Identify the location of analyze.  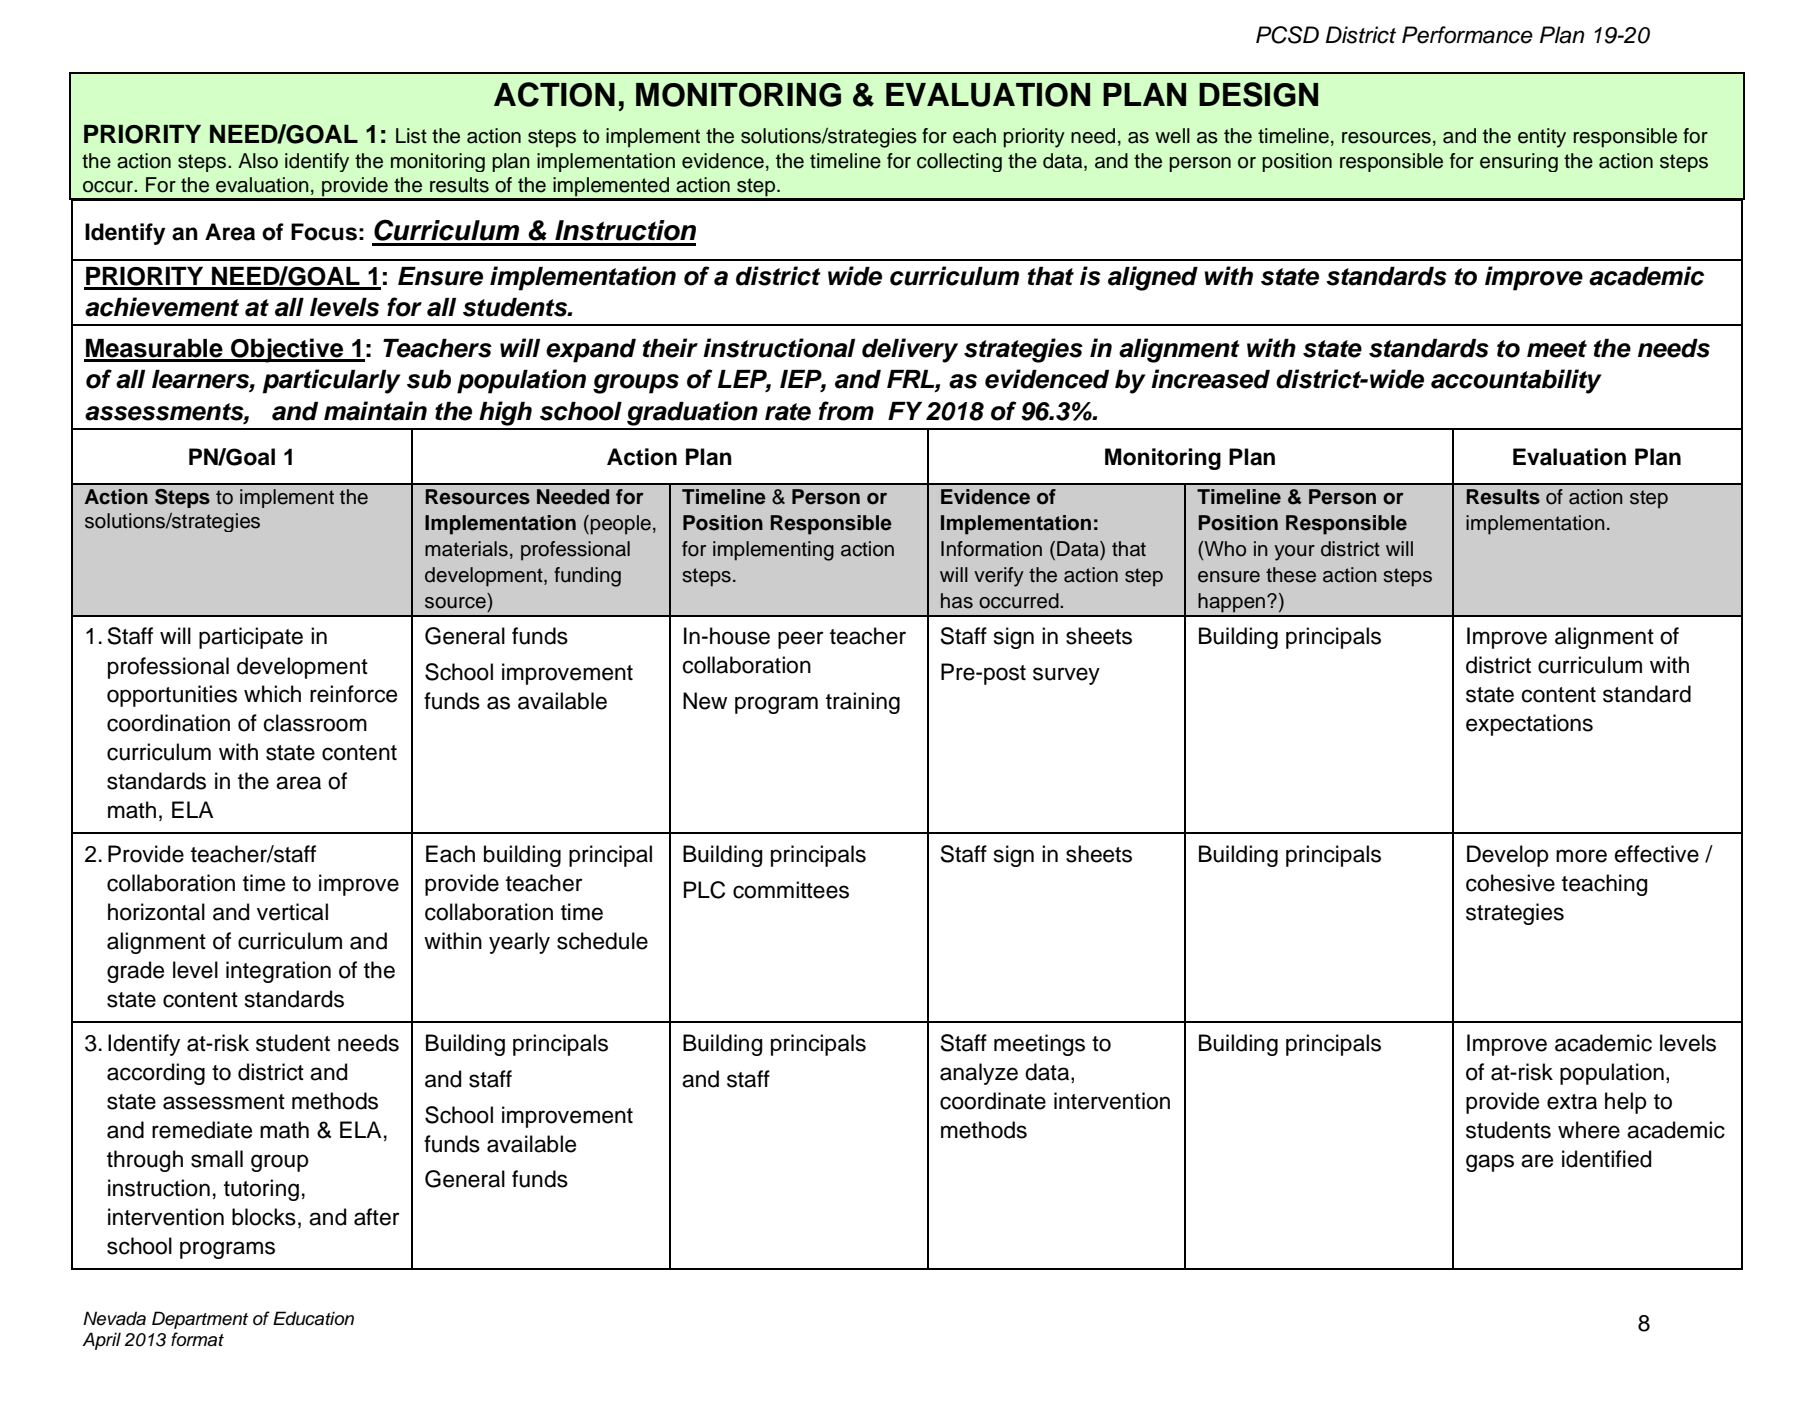
(979, 1074).
